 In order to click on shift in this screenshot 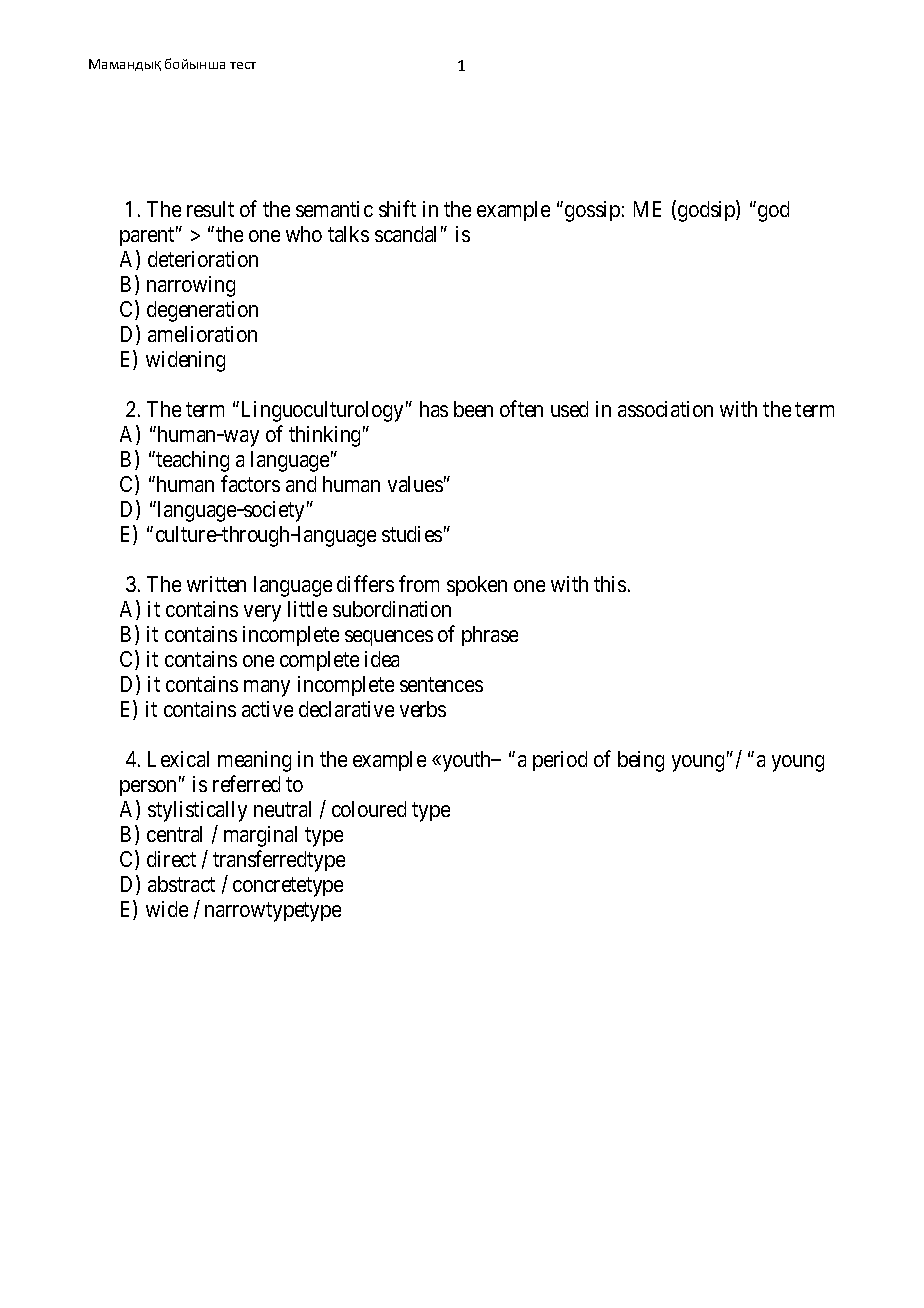, I will do `click(397, 208)`.
